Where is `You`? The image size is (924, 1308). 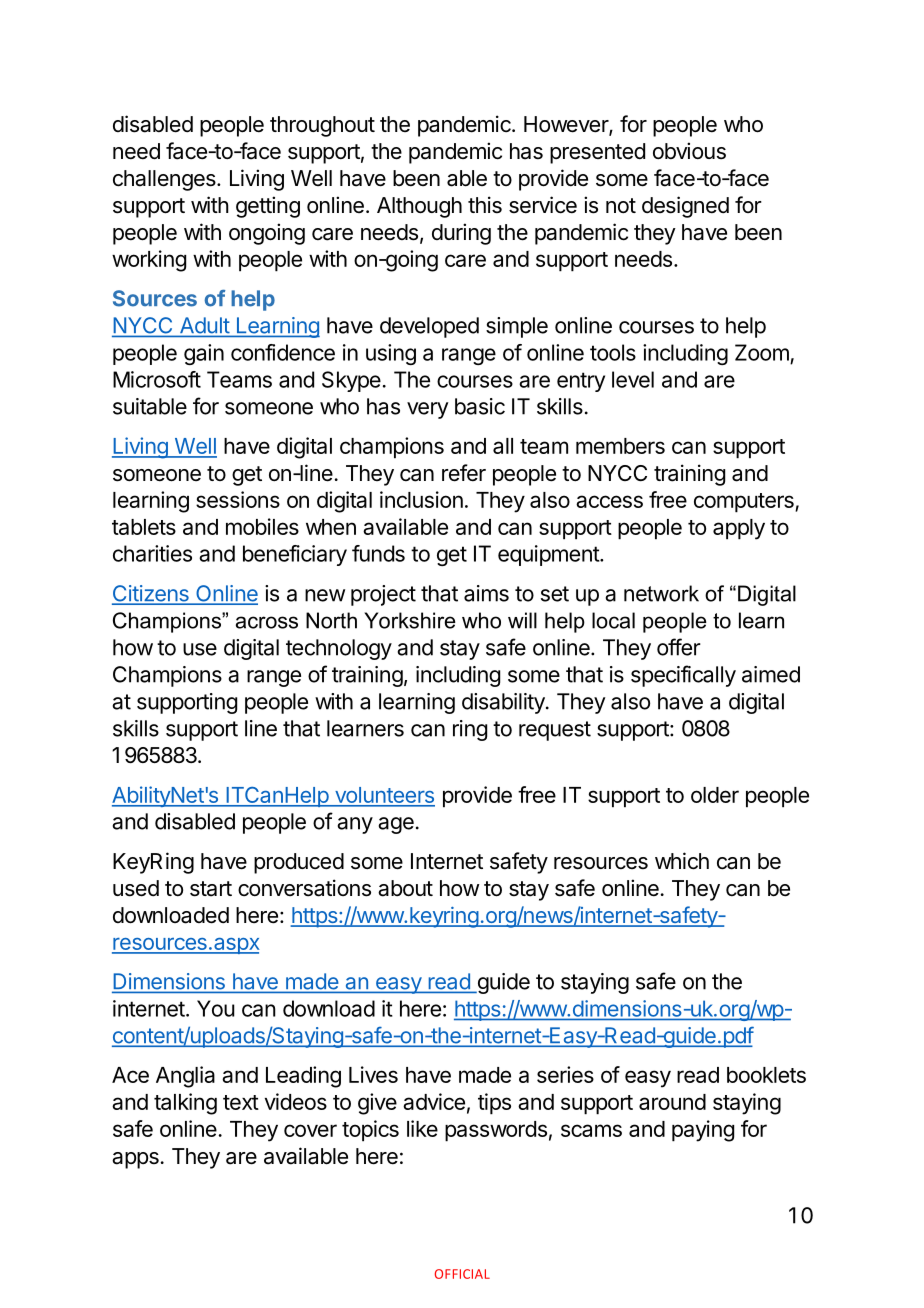 You is located at coordinates (216, 1008).
